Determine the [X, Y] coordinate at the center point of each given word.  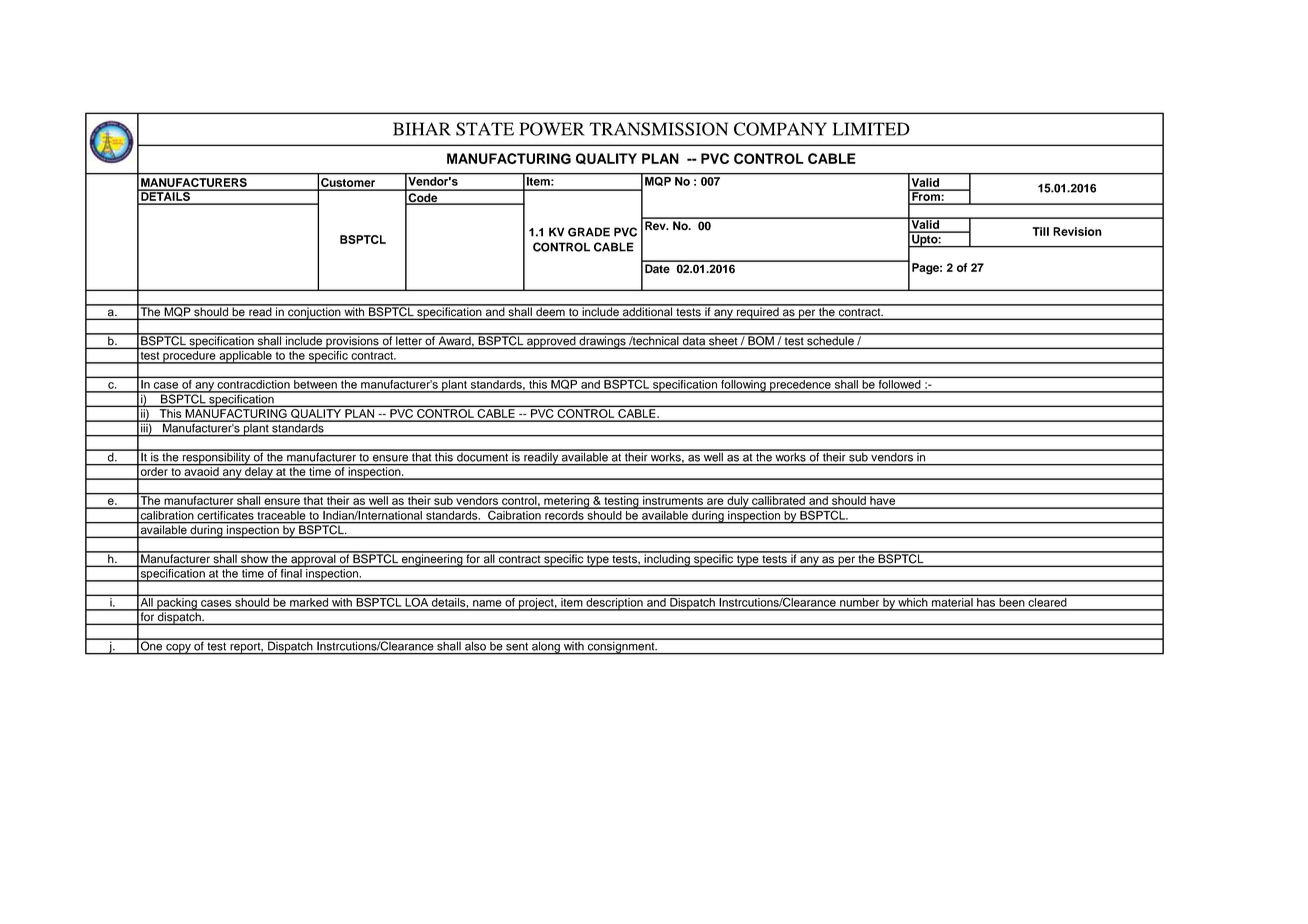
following [743, 386]
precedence [800, 386]
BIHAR [422, 129]
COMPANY [780, 129]
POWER [552, 129]
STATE [485, 129]
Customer [348, 184]
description [614, 604]
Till [1040, 231]
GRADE [589, 232]
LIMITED [871, 129]
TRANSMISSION [658, 129]
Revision [1077, 231]
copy [178, 649]
